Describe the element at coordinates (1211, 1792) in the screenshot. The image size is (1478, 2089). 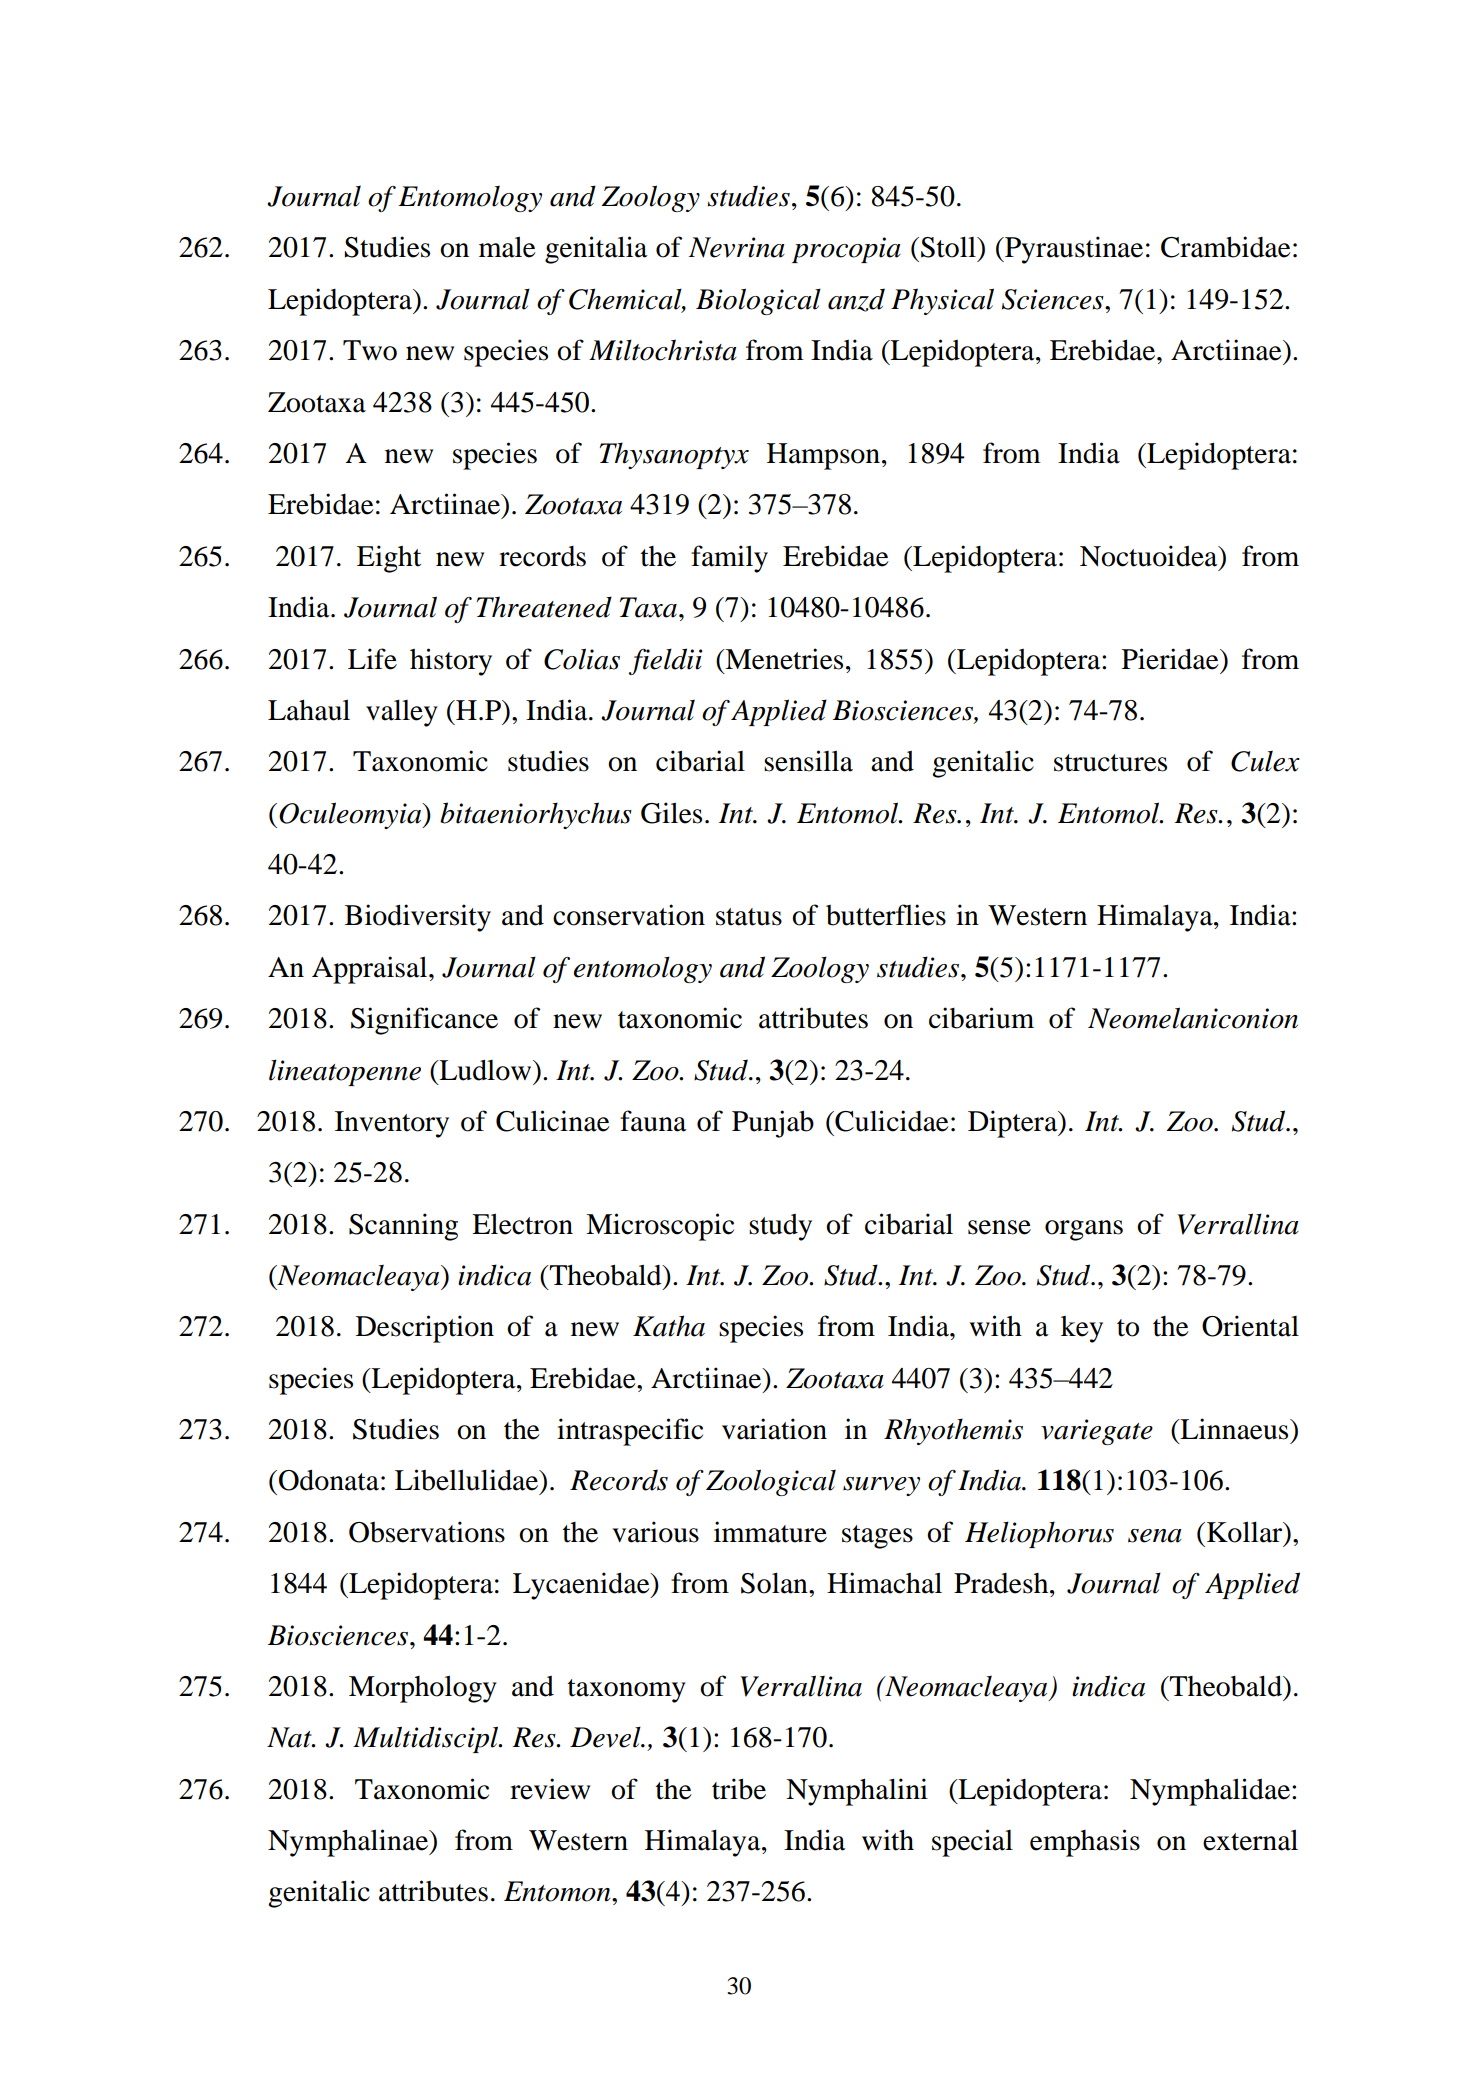
I see `Nymphalidae` at that location.
